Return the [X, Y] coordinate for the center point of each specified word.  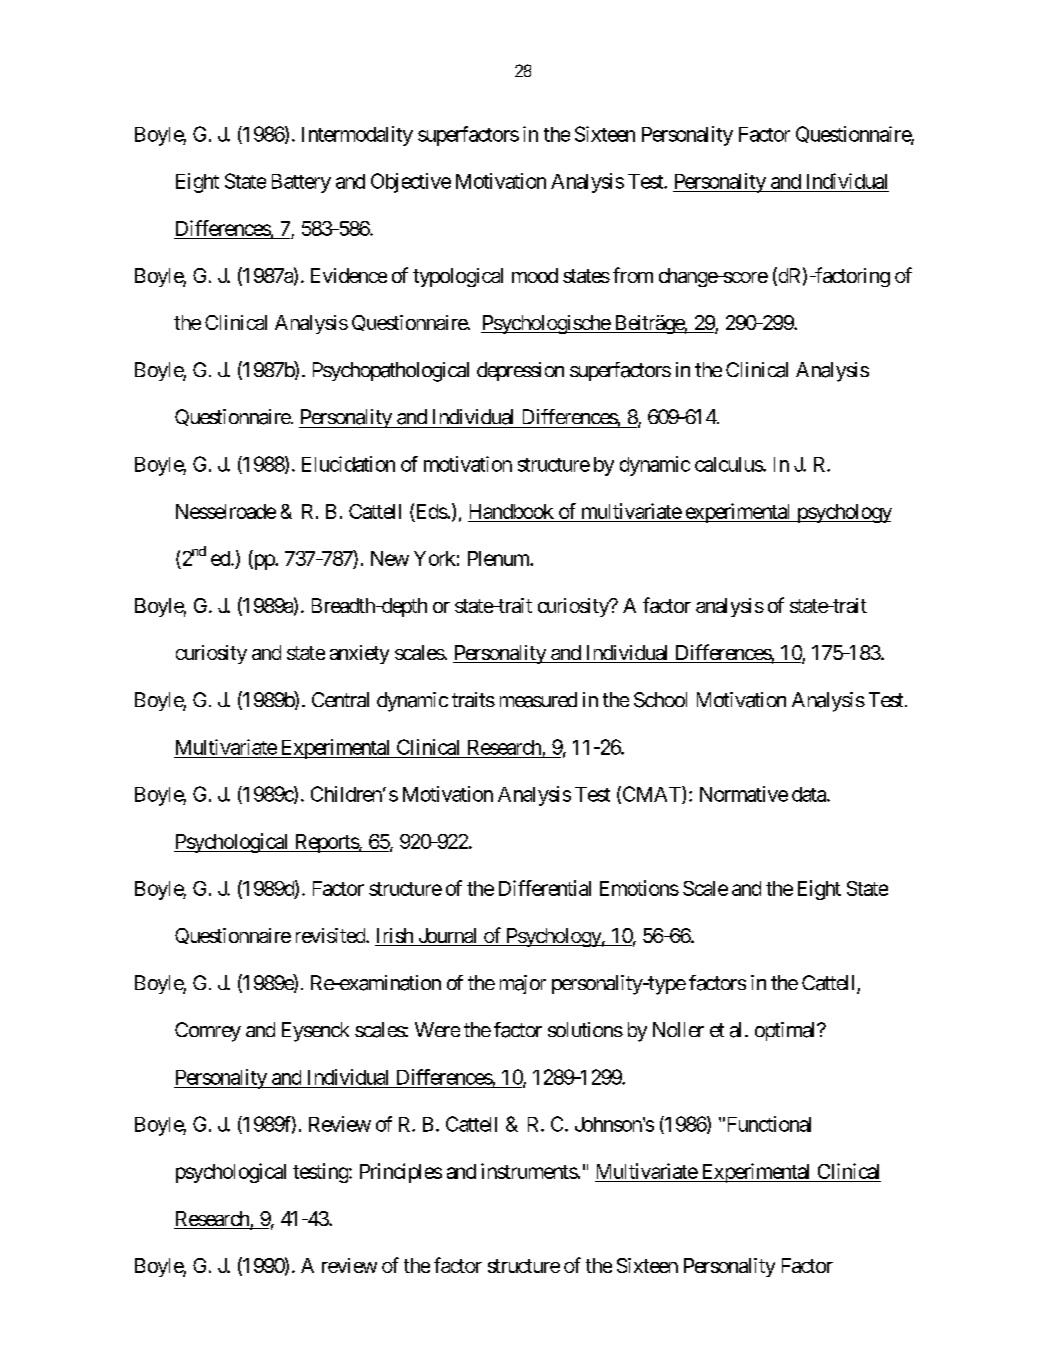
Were [437, 1029]
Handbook [512, 511]
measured [538, 700]
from [633, 275]
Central [340, 699]
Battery [301, 183]
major [523, 984]
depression [520, 371]
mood [535, 275]
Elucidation [348, 464]
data [810, 794]
